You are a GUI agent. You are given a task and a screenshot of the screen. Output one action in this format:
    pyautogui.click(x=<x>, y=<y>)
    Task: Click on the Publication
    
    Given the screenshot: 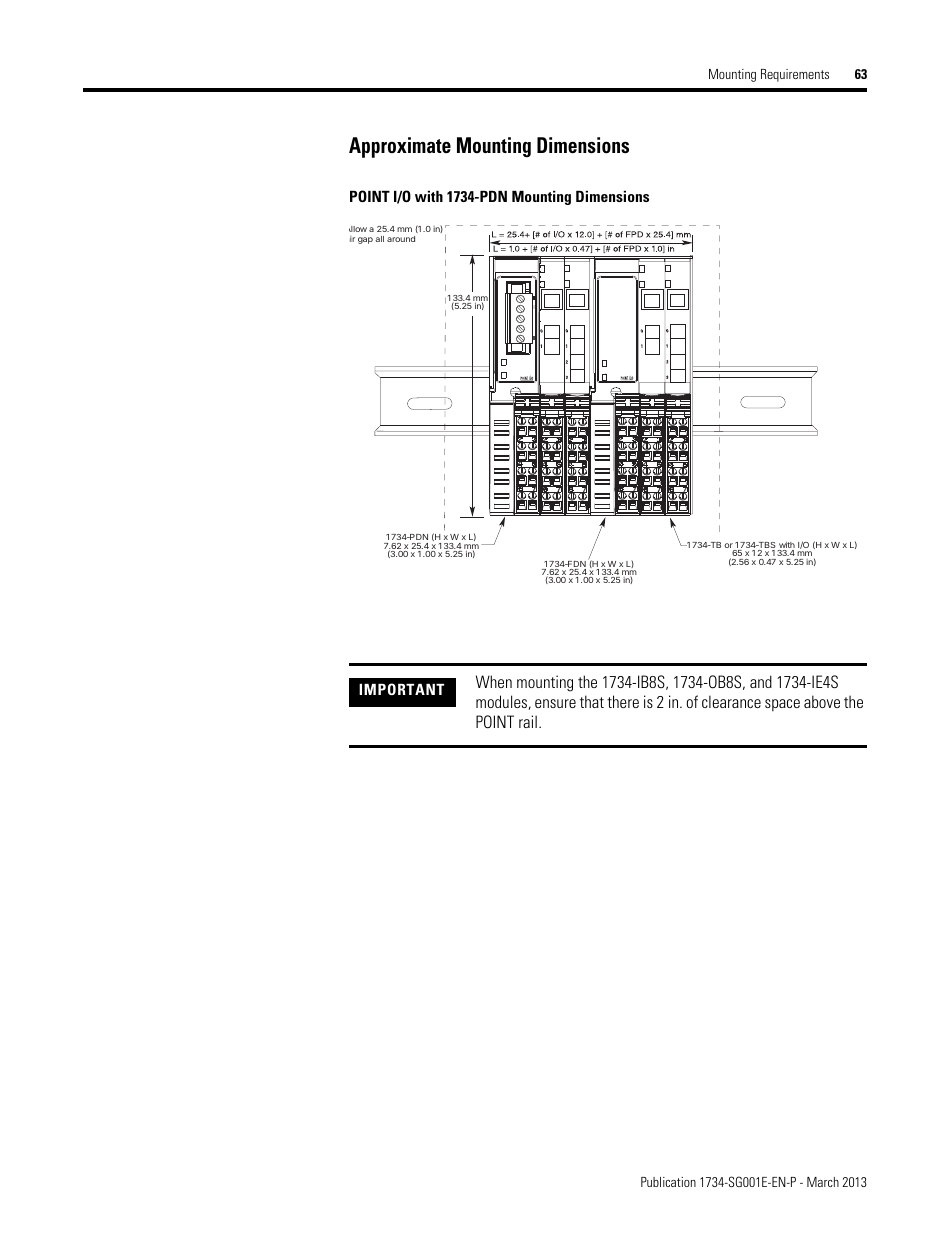 What is the action you would take?
    pyautogui.click(x=668, y=1182)
